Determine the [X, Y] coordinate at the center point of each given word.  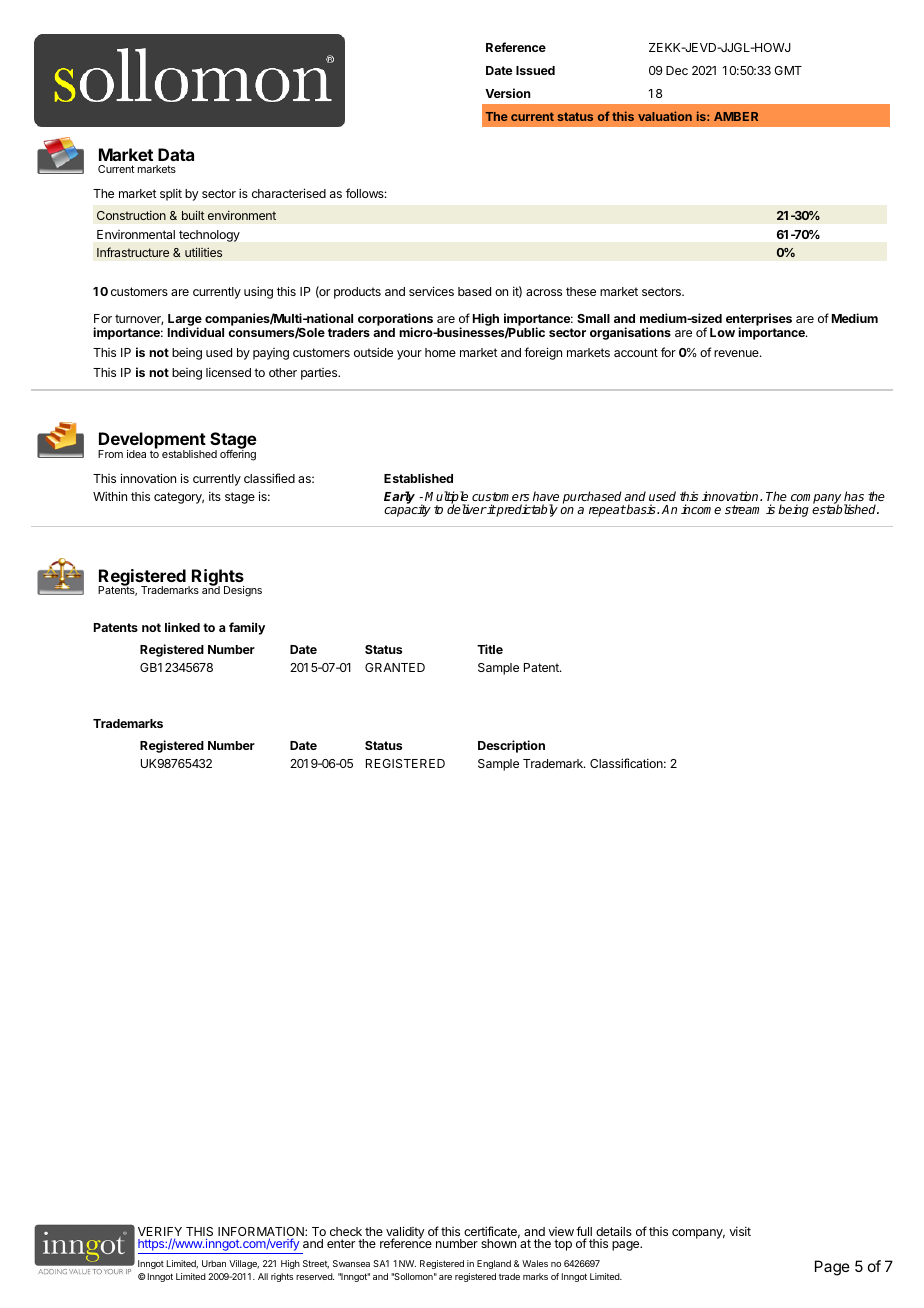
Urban [214, 1263]
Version [508, 93]
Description [511, 746]
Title [490, 649]
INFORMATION [262, 1233]
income [701, 509]
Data [176, 154]
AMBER [736, 116]
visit [740, 1231]
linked [182, 627]
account [636, 352]
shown [498, 1243]
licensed [228, 372]
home [440, 352]
